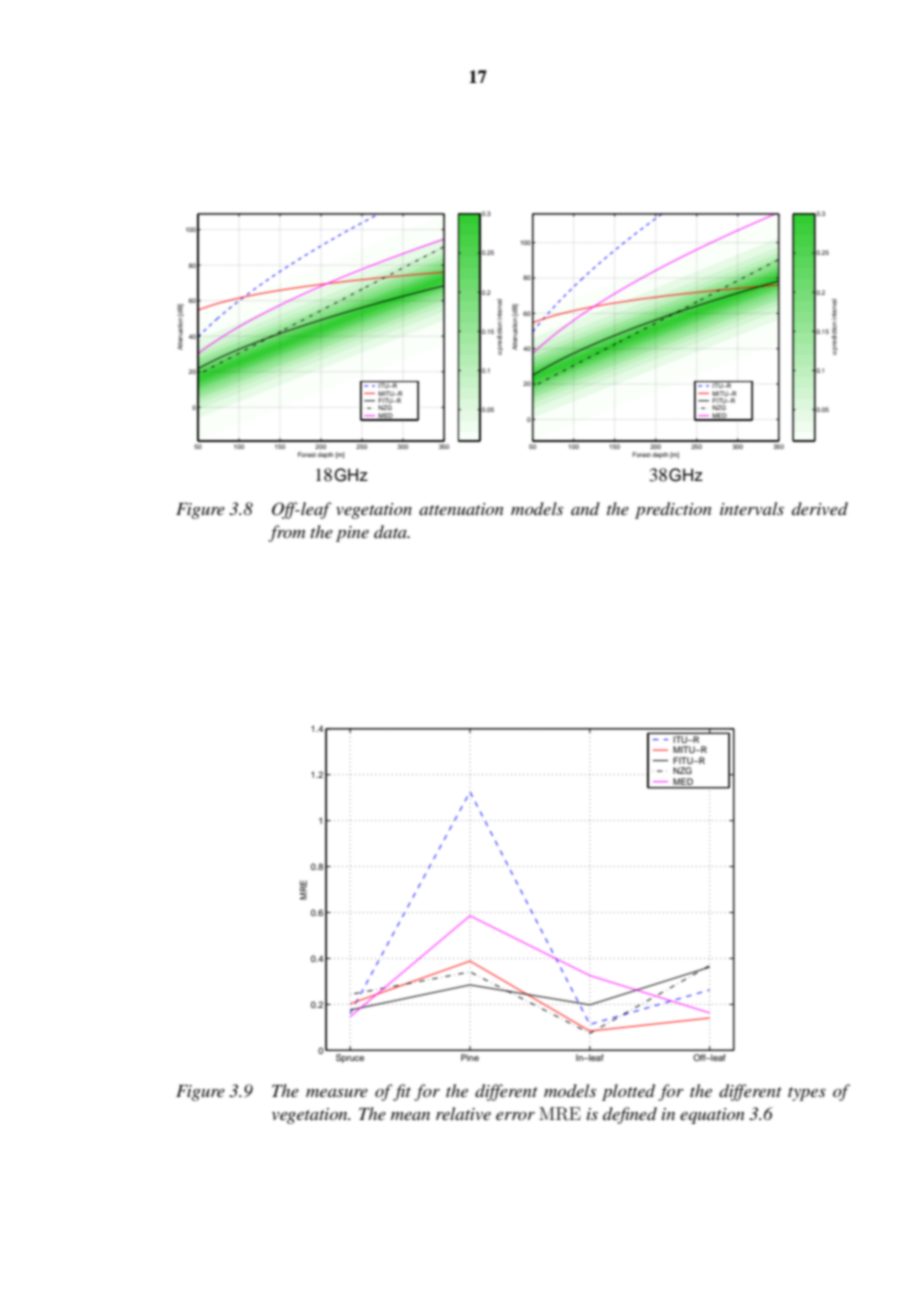  Describe the element at coordinates (820, 508) in the screenshot. I see `derived` at that location.
